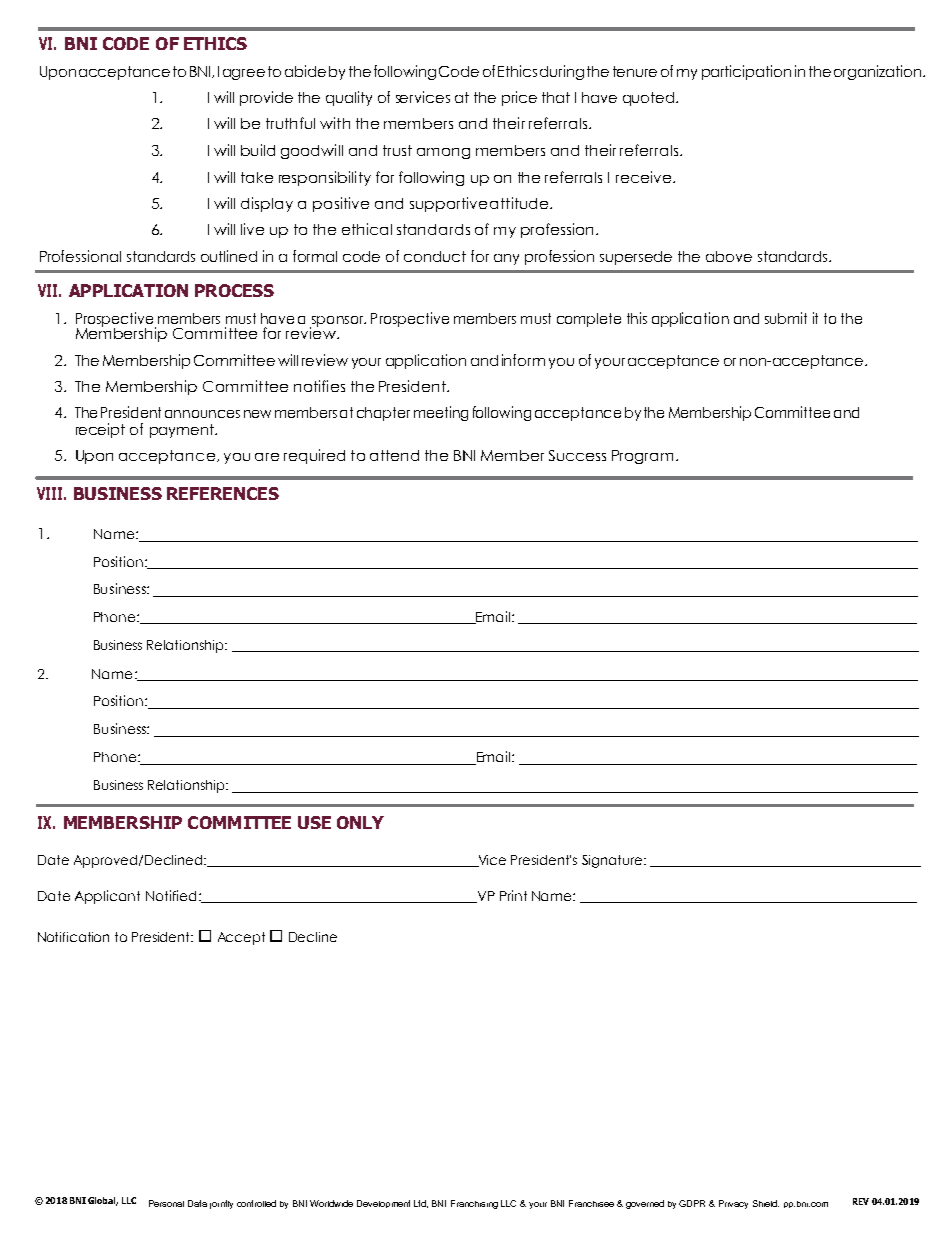  Describe the element at coordinates (166, 1203) in the document. I see `Personal` at that location.
